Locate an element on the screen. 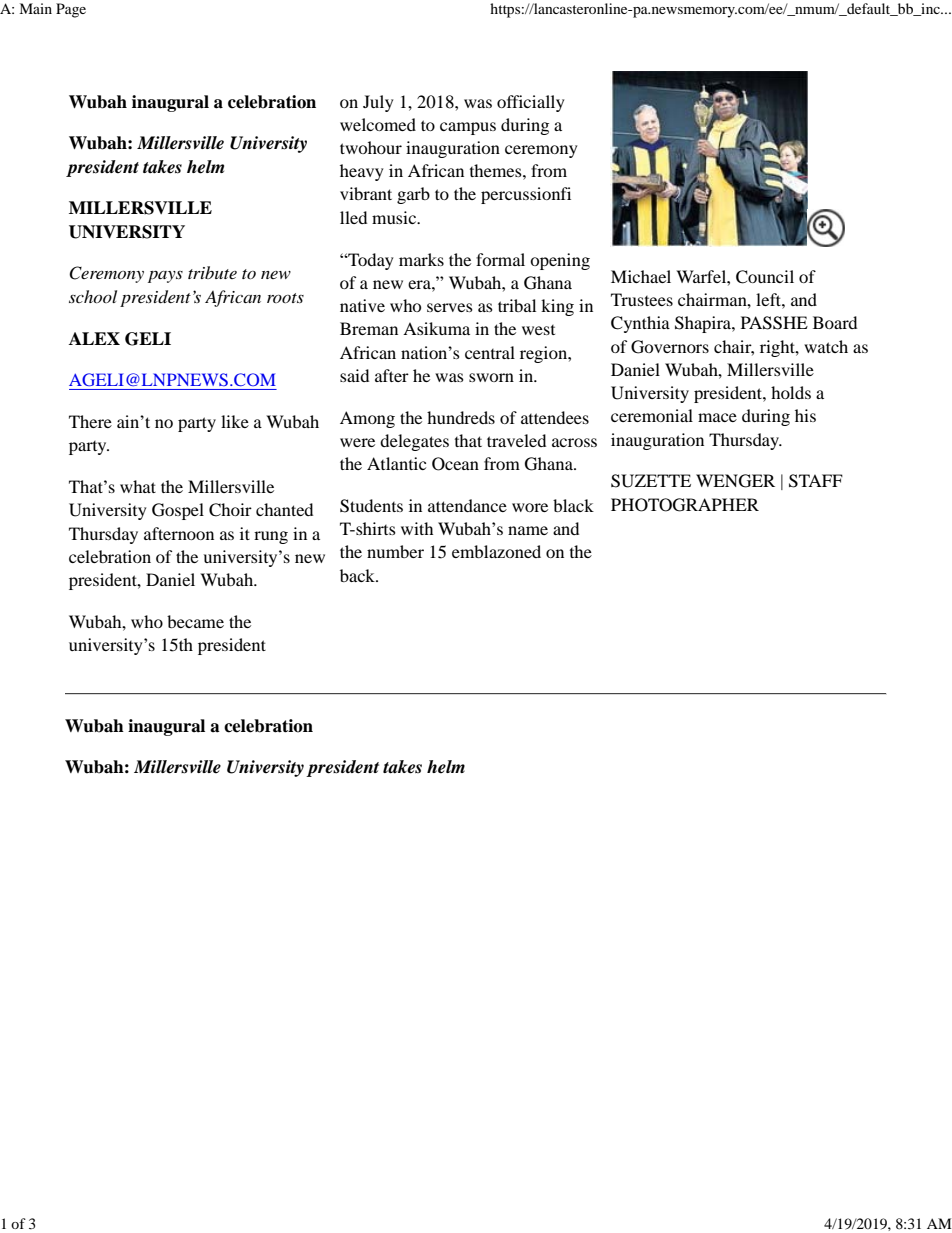 Image resolution: width=952 pixels, height=1233 pixels. Ocean is located at coordinates (455, 464).
